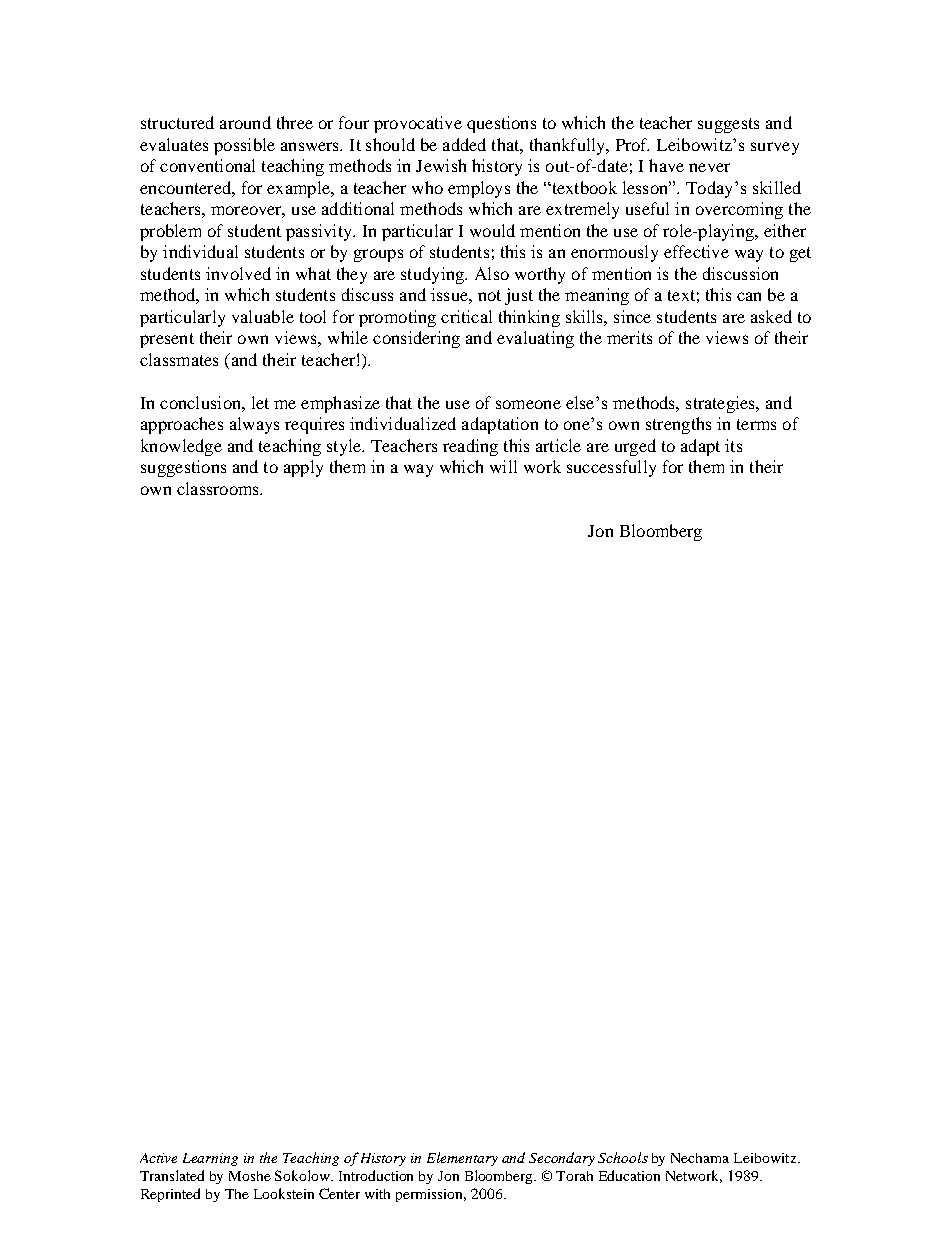 The width and height of the screenshot is (952, 1233). What do you see at coordinates (219, 488) in the screenshot?
I see `classrooms` at bounding box center [219, 488].
